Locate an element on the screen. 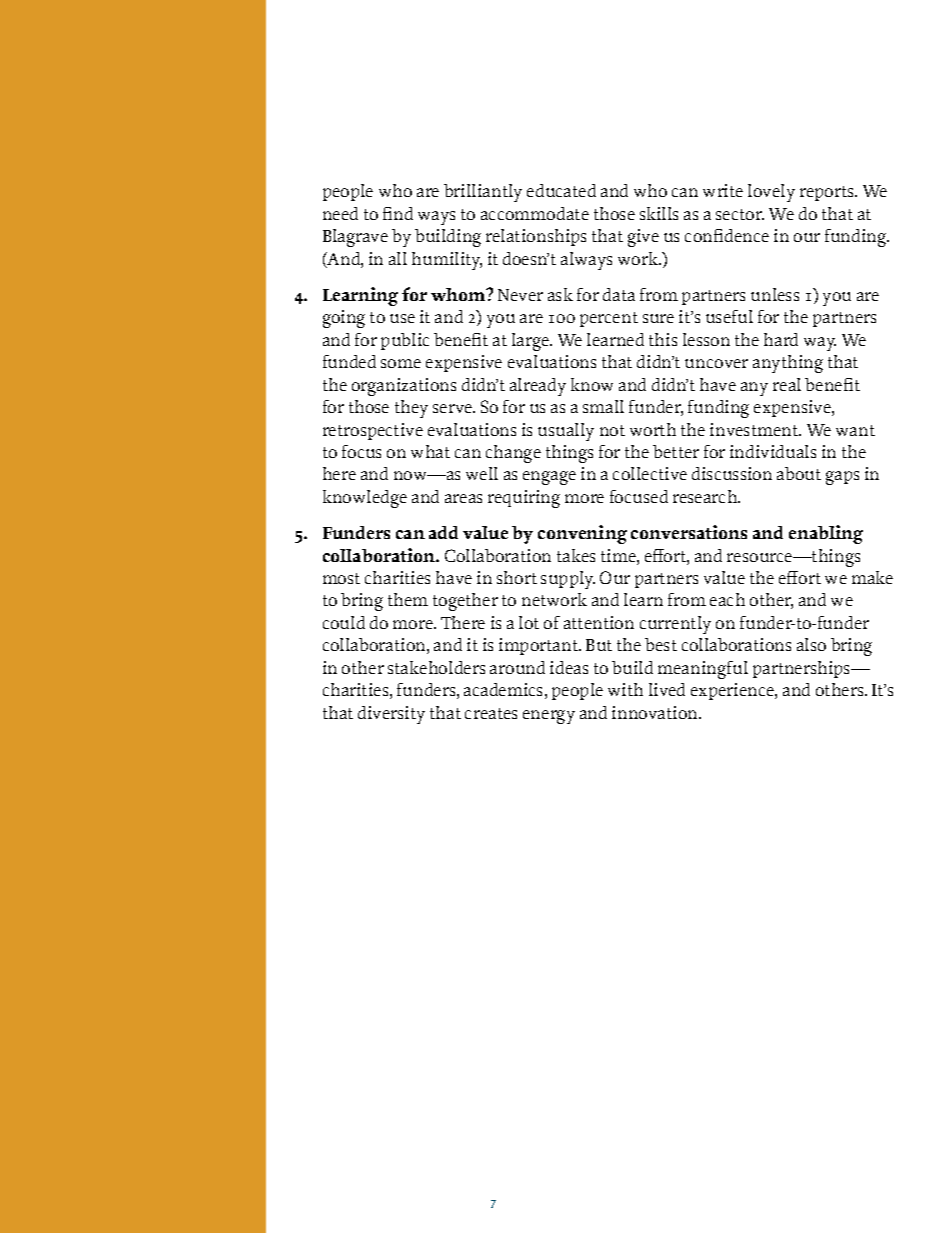  public is located at coordinates (405, 341).
